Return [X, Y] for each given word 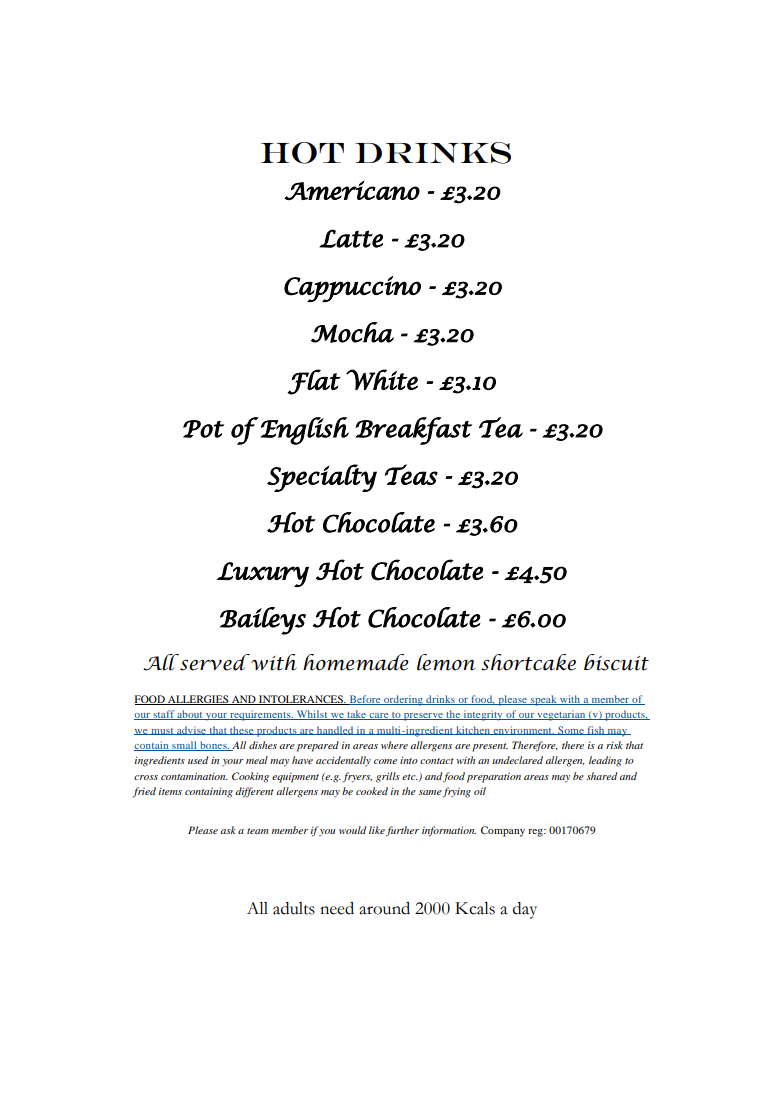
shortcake [528, 662]
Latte [351, 238]
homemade [355, 662]
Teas [411, 474]
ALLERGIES [198, 700]
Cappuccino [352, 289]
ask [228, 830]
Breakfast [413, 431]
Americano [352, 190]
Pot [203, 429]
